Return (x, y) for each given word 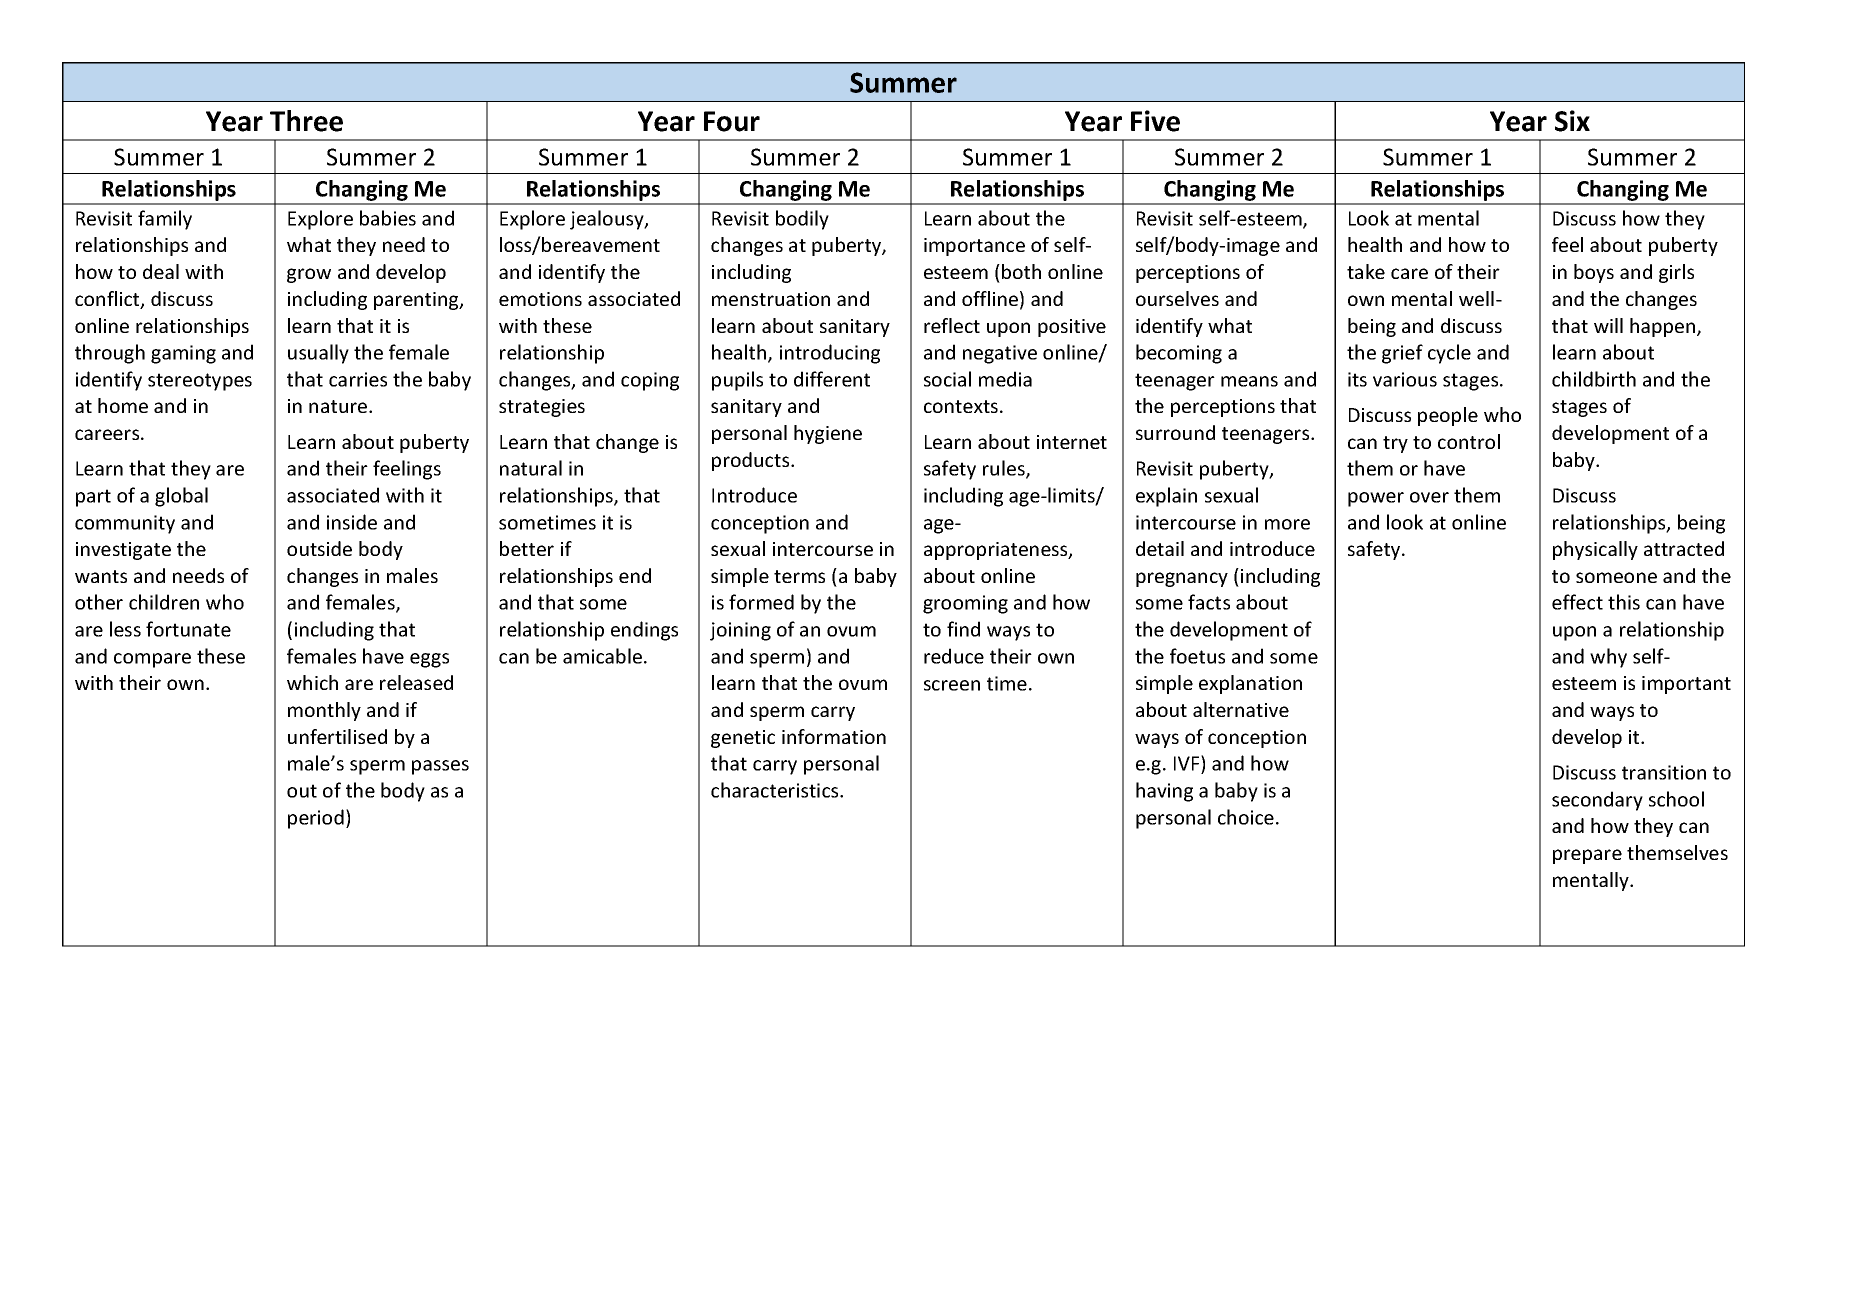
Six (1572, 121)
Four (732, 121)
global (181, 497)
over (1429, 497)
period (316, 819)
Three (306, 121)
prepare (1587, 856)
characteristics (776, 790)
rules (1005, 469)
